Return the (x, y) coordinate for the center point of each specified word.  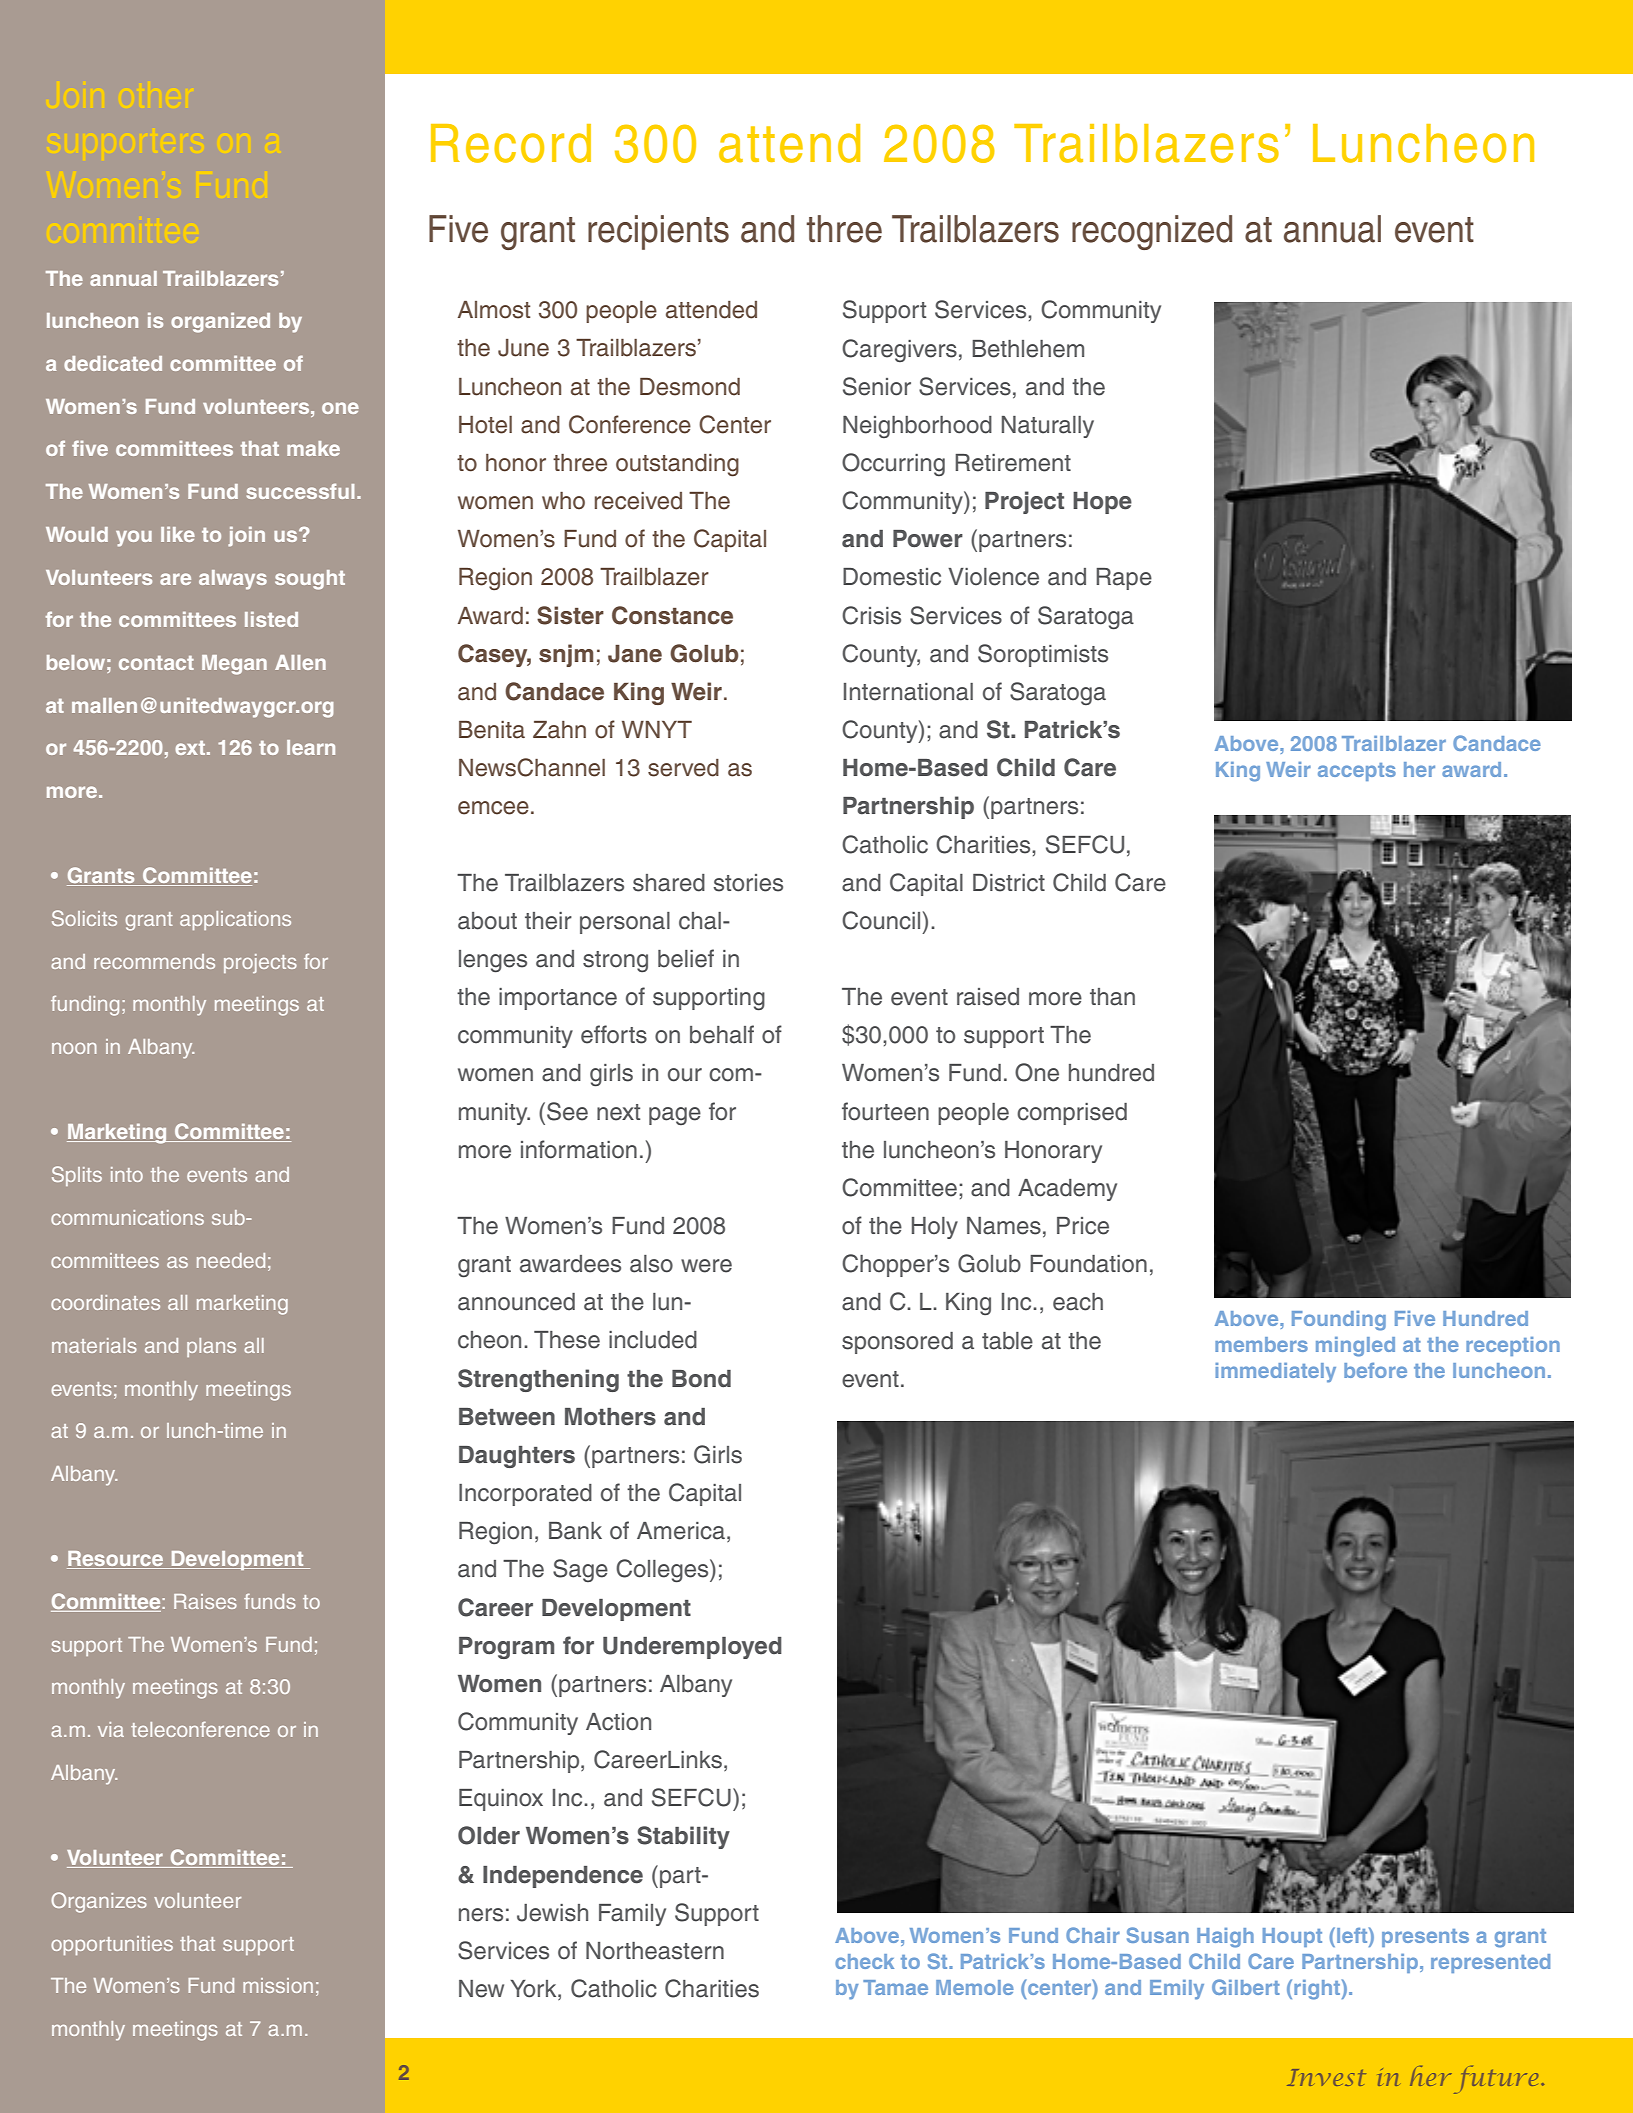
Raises (205, 1601)
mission (278, 1985)
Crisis (871, 615)
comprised (1072, 1114)
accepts (1357, 772)
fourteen (885, 1111)
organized (220, 322)
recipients (658, 232)
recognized (1152, 232)
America (681, 1531)
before (1375, 1370)
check (864, 1961)
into (127, 1174)
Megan (234, 665)
